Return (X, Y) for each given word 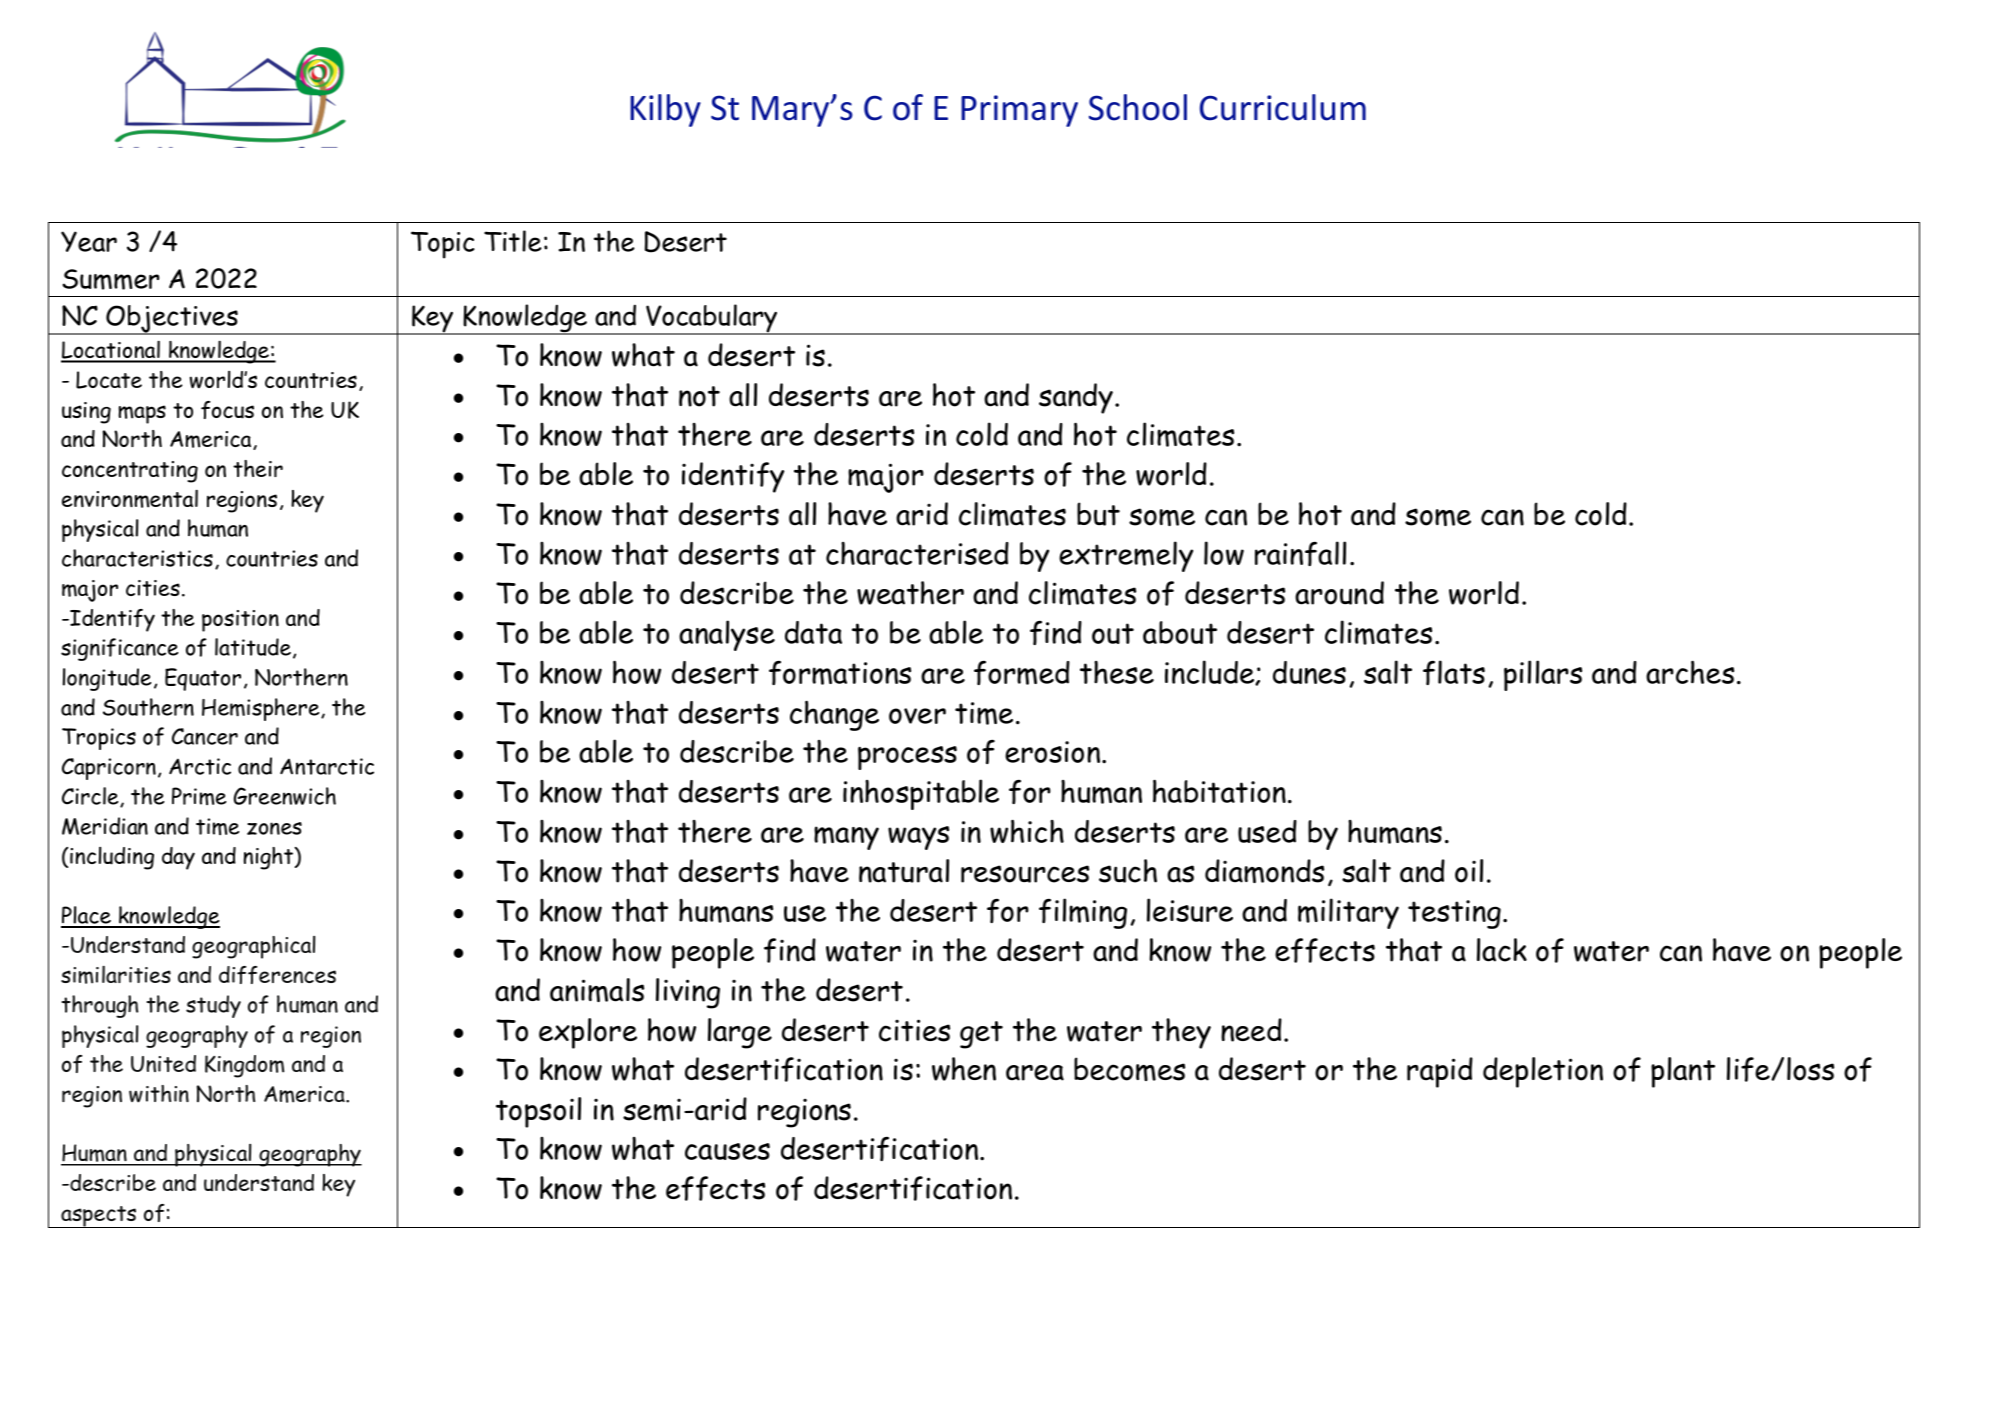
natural (904, 871)
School (1138, 107)
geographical (253, 947)
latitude (253, 647)
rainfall (1300, 553)
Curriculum (1283, 107)
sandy (1076, 398)
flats (1454, 672)
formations (840, 673)
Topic (443, 245)
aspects (99, 1217)
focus (227, 410)
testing (1454, 914)
